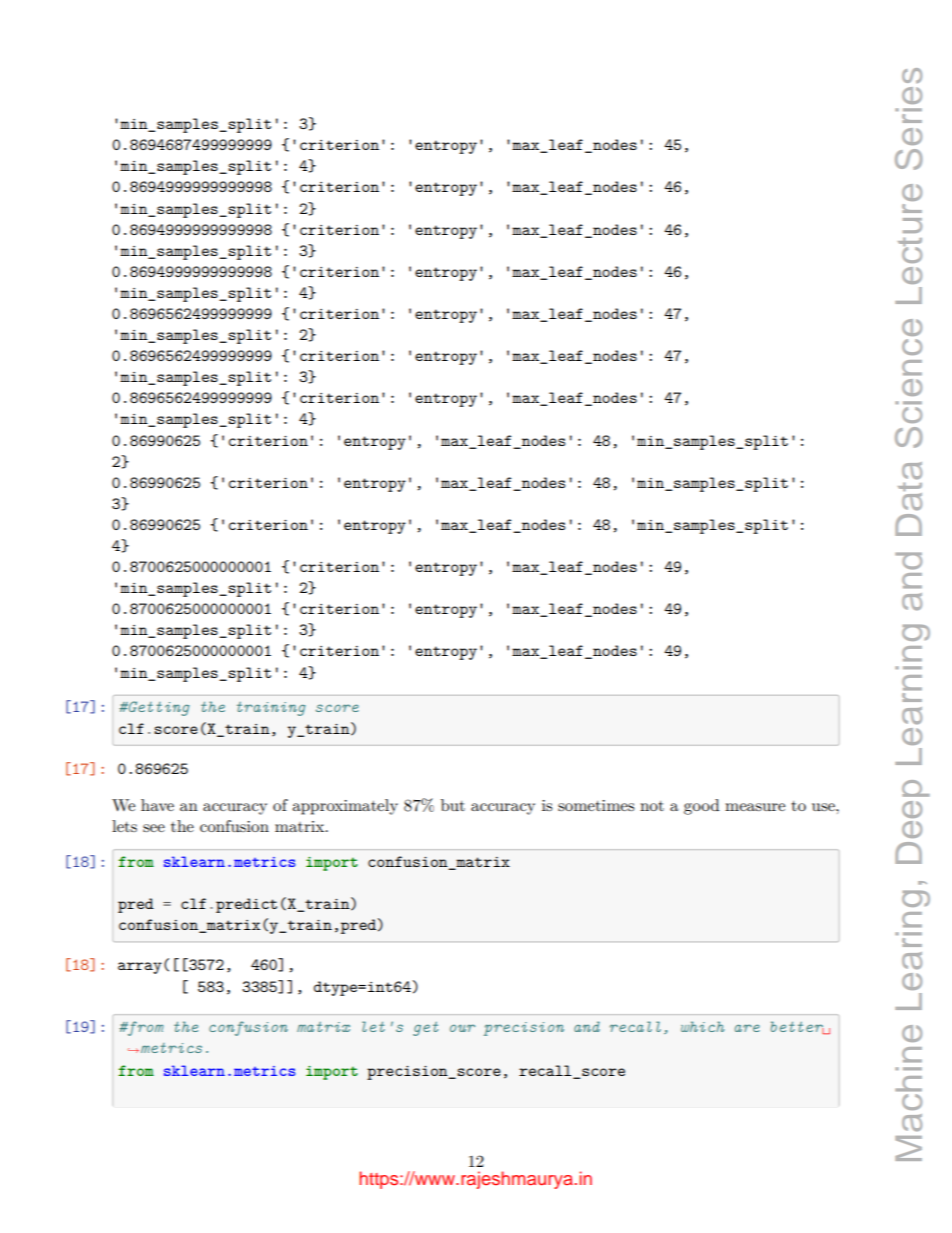 This page has width=952, height=1233. I want to click on good, so click(701, 807).
